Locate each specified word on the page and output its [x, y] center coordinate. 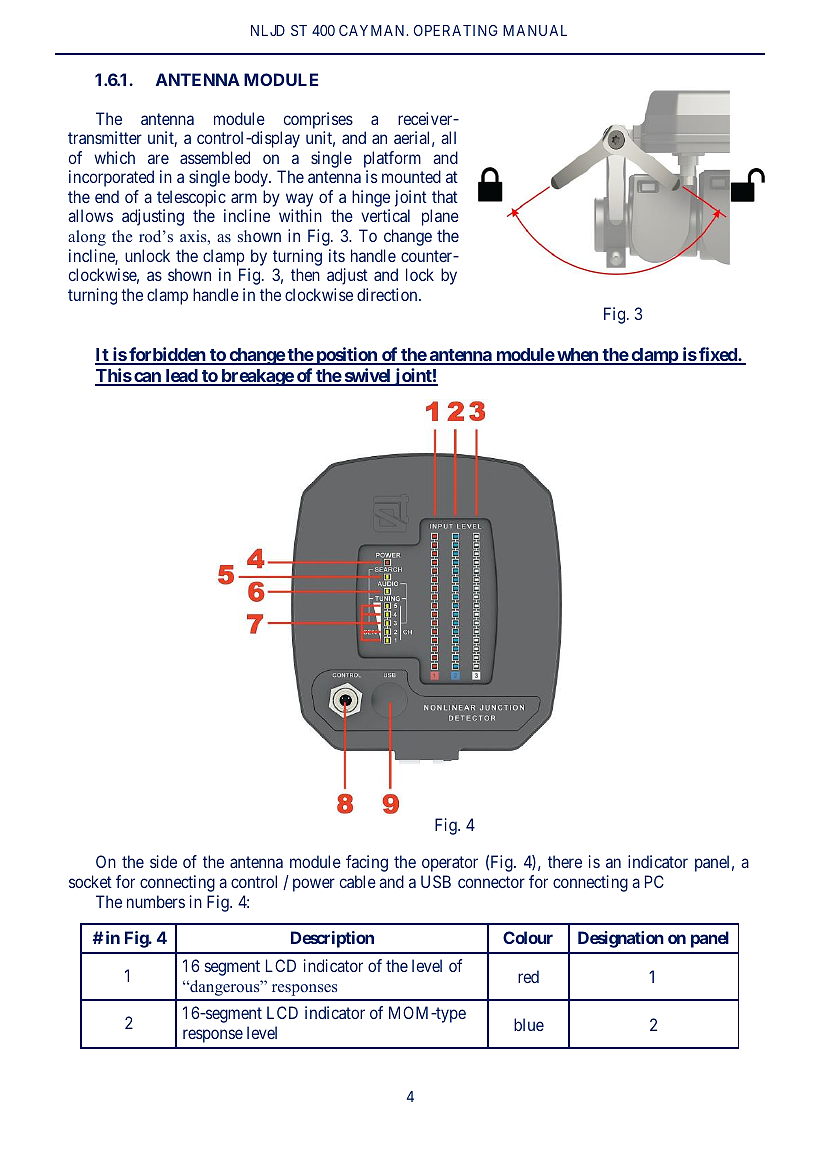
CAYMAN [373, 30]
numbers [156, 901]
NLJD [268, 30]
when [577, 356]
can [147, 378]
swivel [367, 376]
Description [332, 939]
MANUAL [535, 30]
